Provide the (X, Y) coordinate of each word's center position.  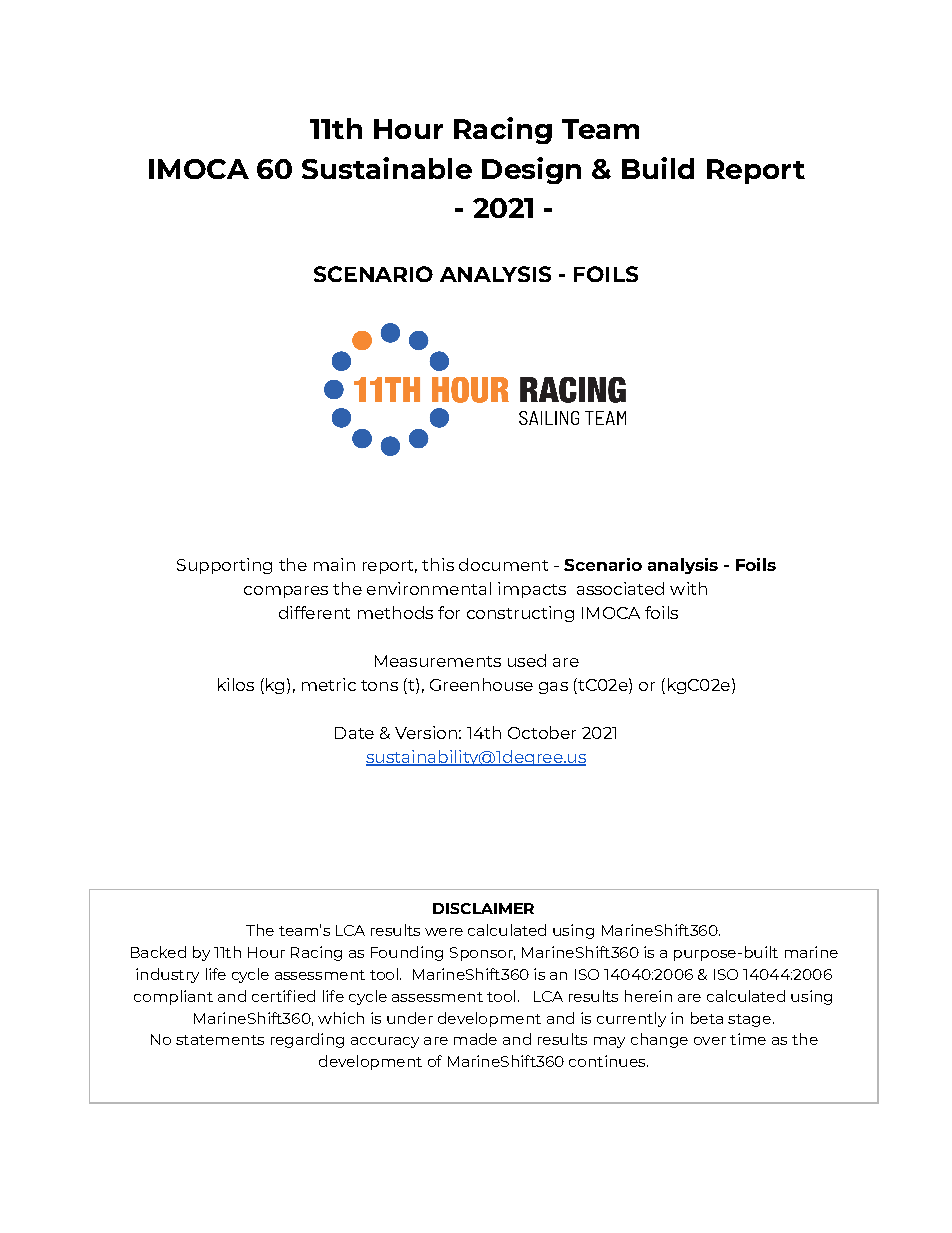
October (542, 732)
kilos (236, 684)
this (438, 564)
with (688, 588)
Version (426, 732)
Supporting (224, 566)
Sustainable (387, 168)
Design (531, 170)
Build (658, 168)
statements (220, 1040)
